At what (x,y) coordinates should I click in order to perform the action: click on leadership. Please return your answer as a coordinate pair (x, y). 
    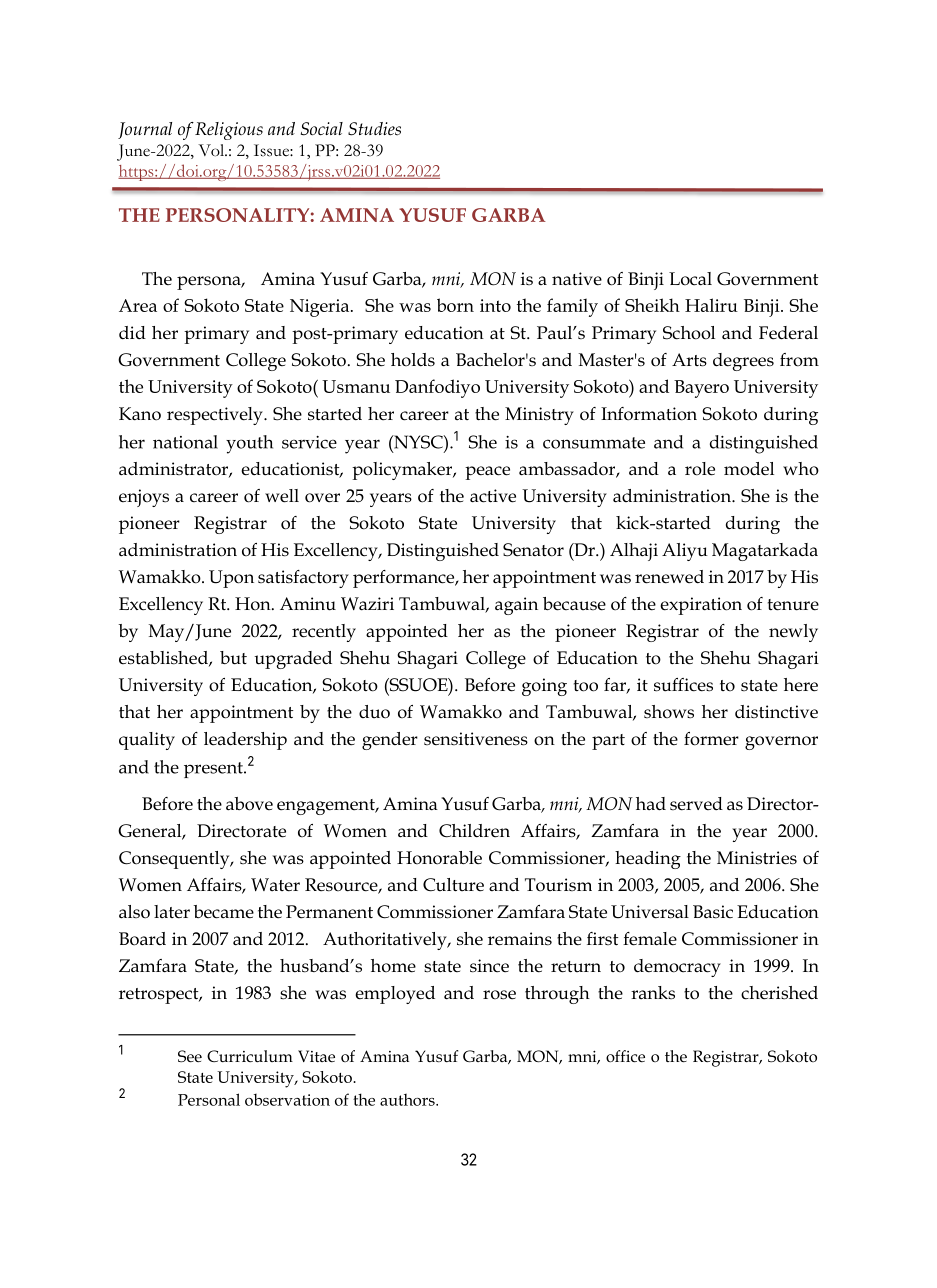
    Looking at the image, I should click on (245, 741).
